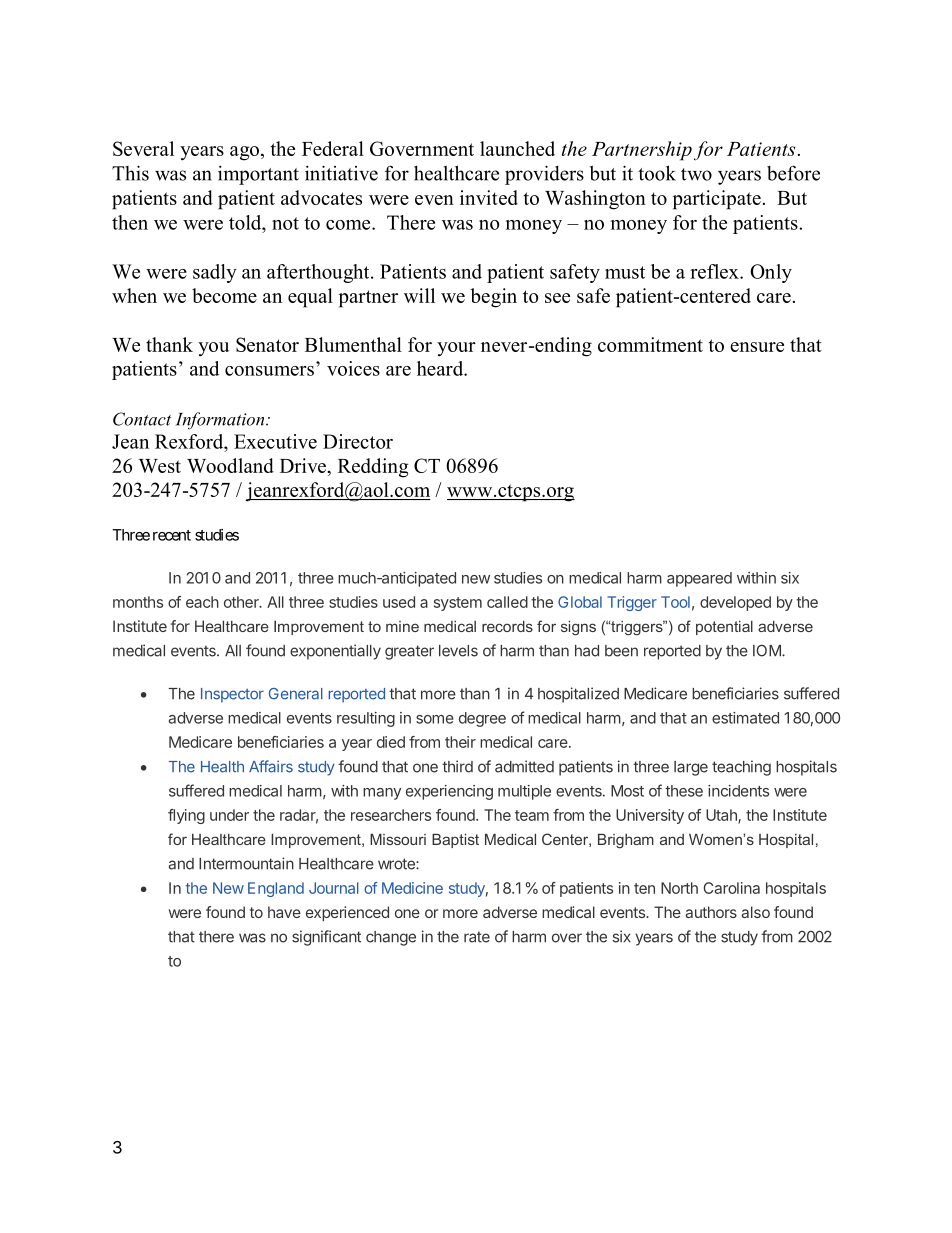  What do you see at coordinates (745, 718) in the document?
I see `estimated` at bounding box center [745, 718].
